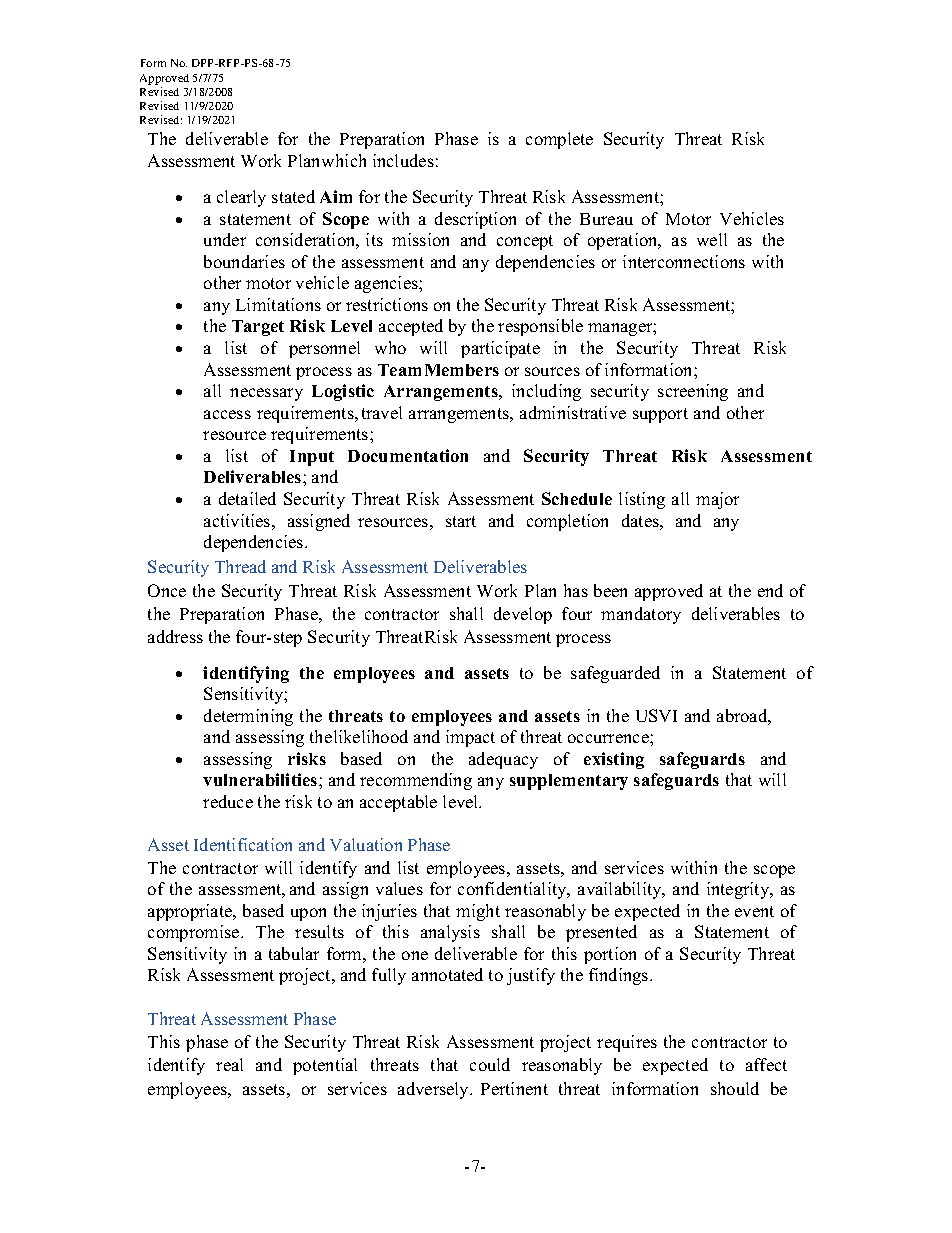 Image resolution: width=952 pixels, height=1233 pixels. Describe the element at coordinates (241, 198) in the document. I see `clearly` at that location.
